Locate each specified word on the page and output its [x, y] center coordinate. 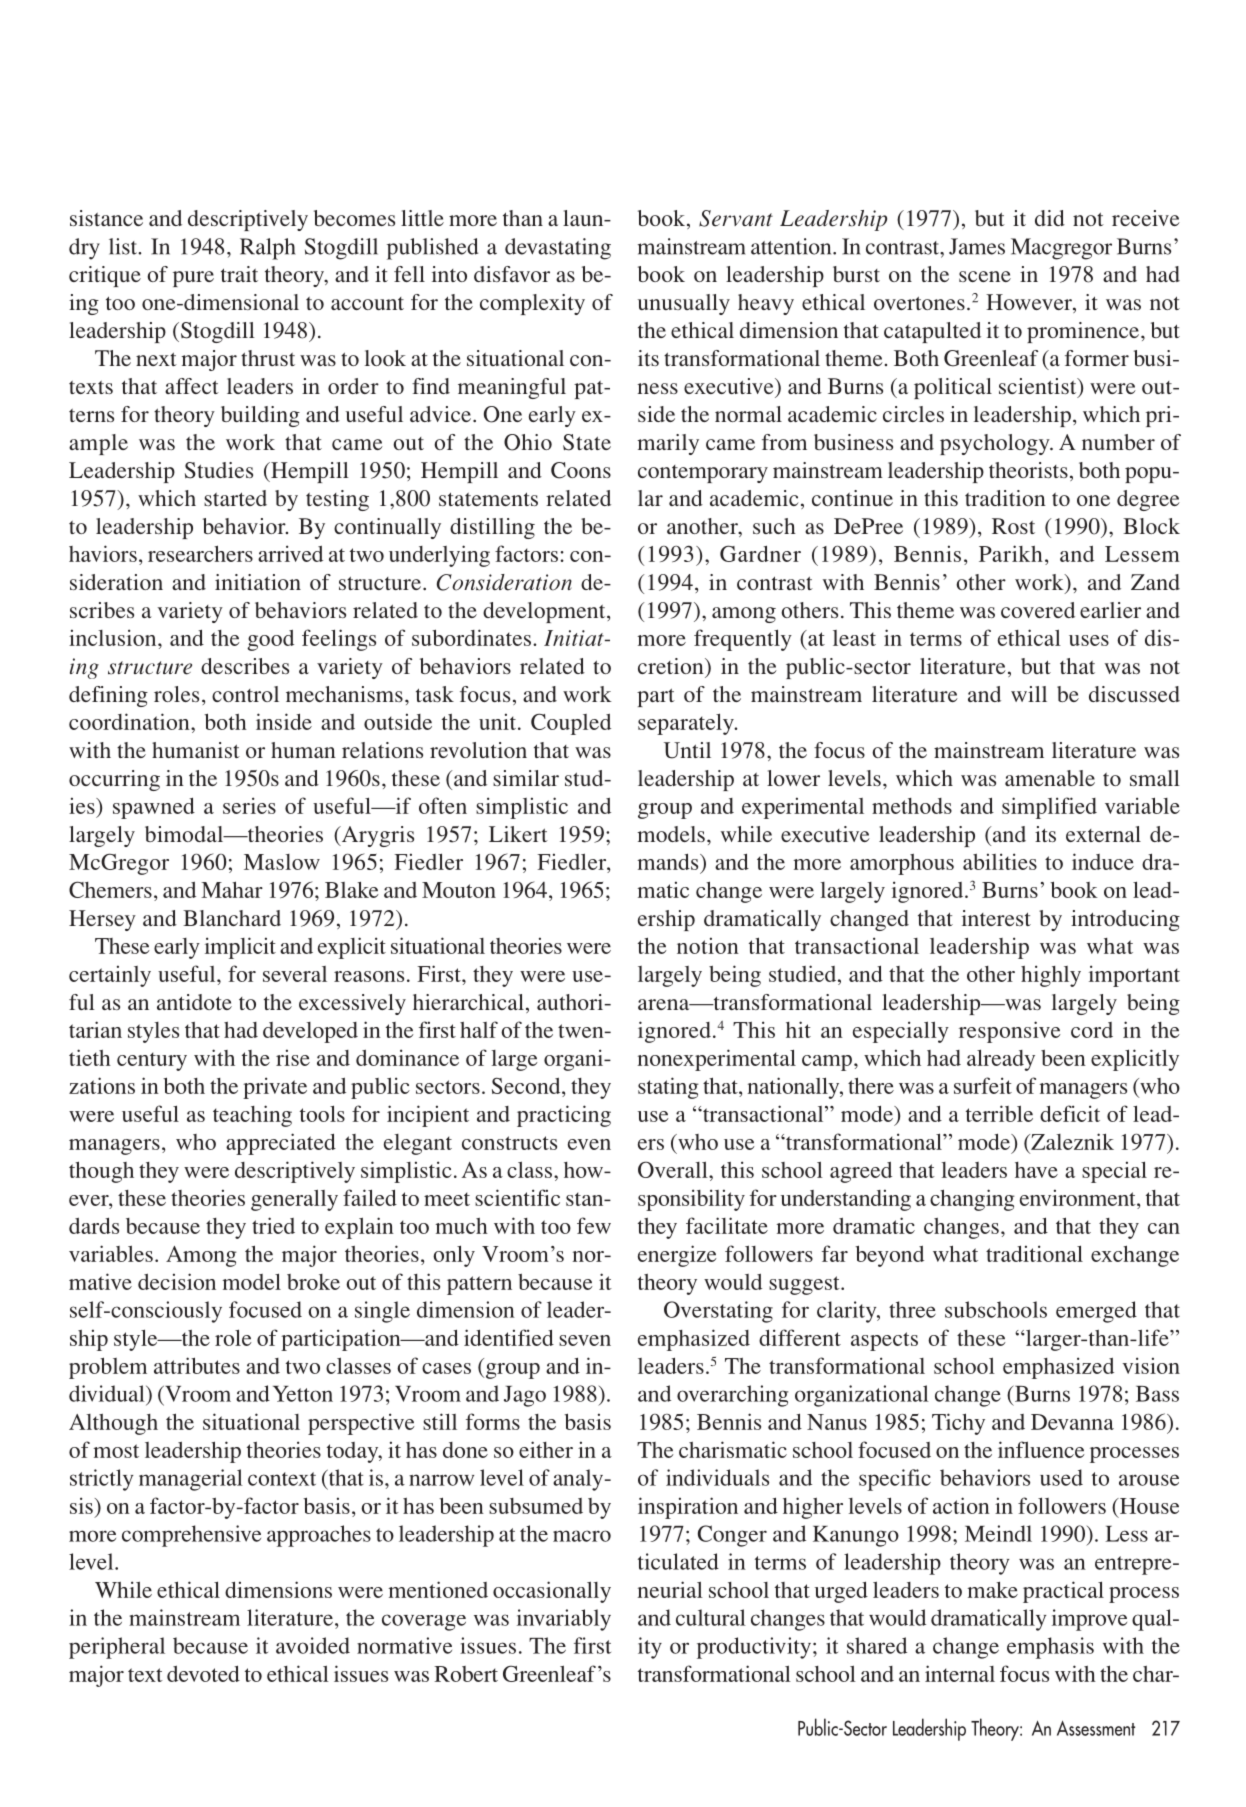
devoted [203, 1673]
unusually [684, 304]
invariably [564, 1620]
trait [239, 274]
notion [708, 945]
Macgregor [1061, 249]
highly [1051, 976]
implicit [240, 948]
